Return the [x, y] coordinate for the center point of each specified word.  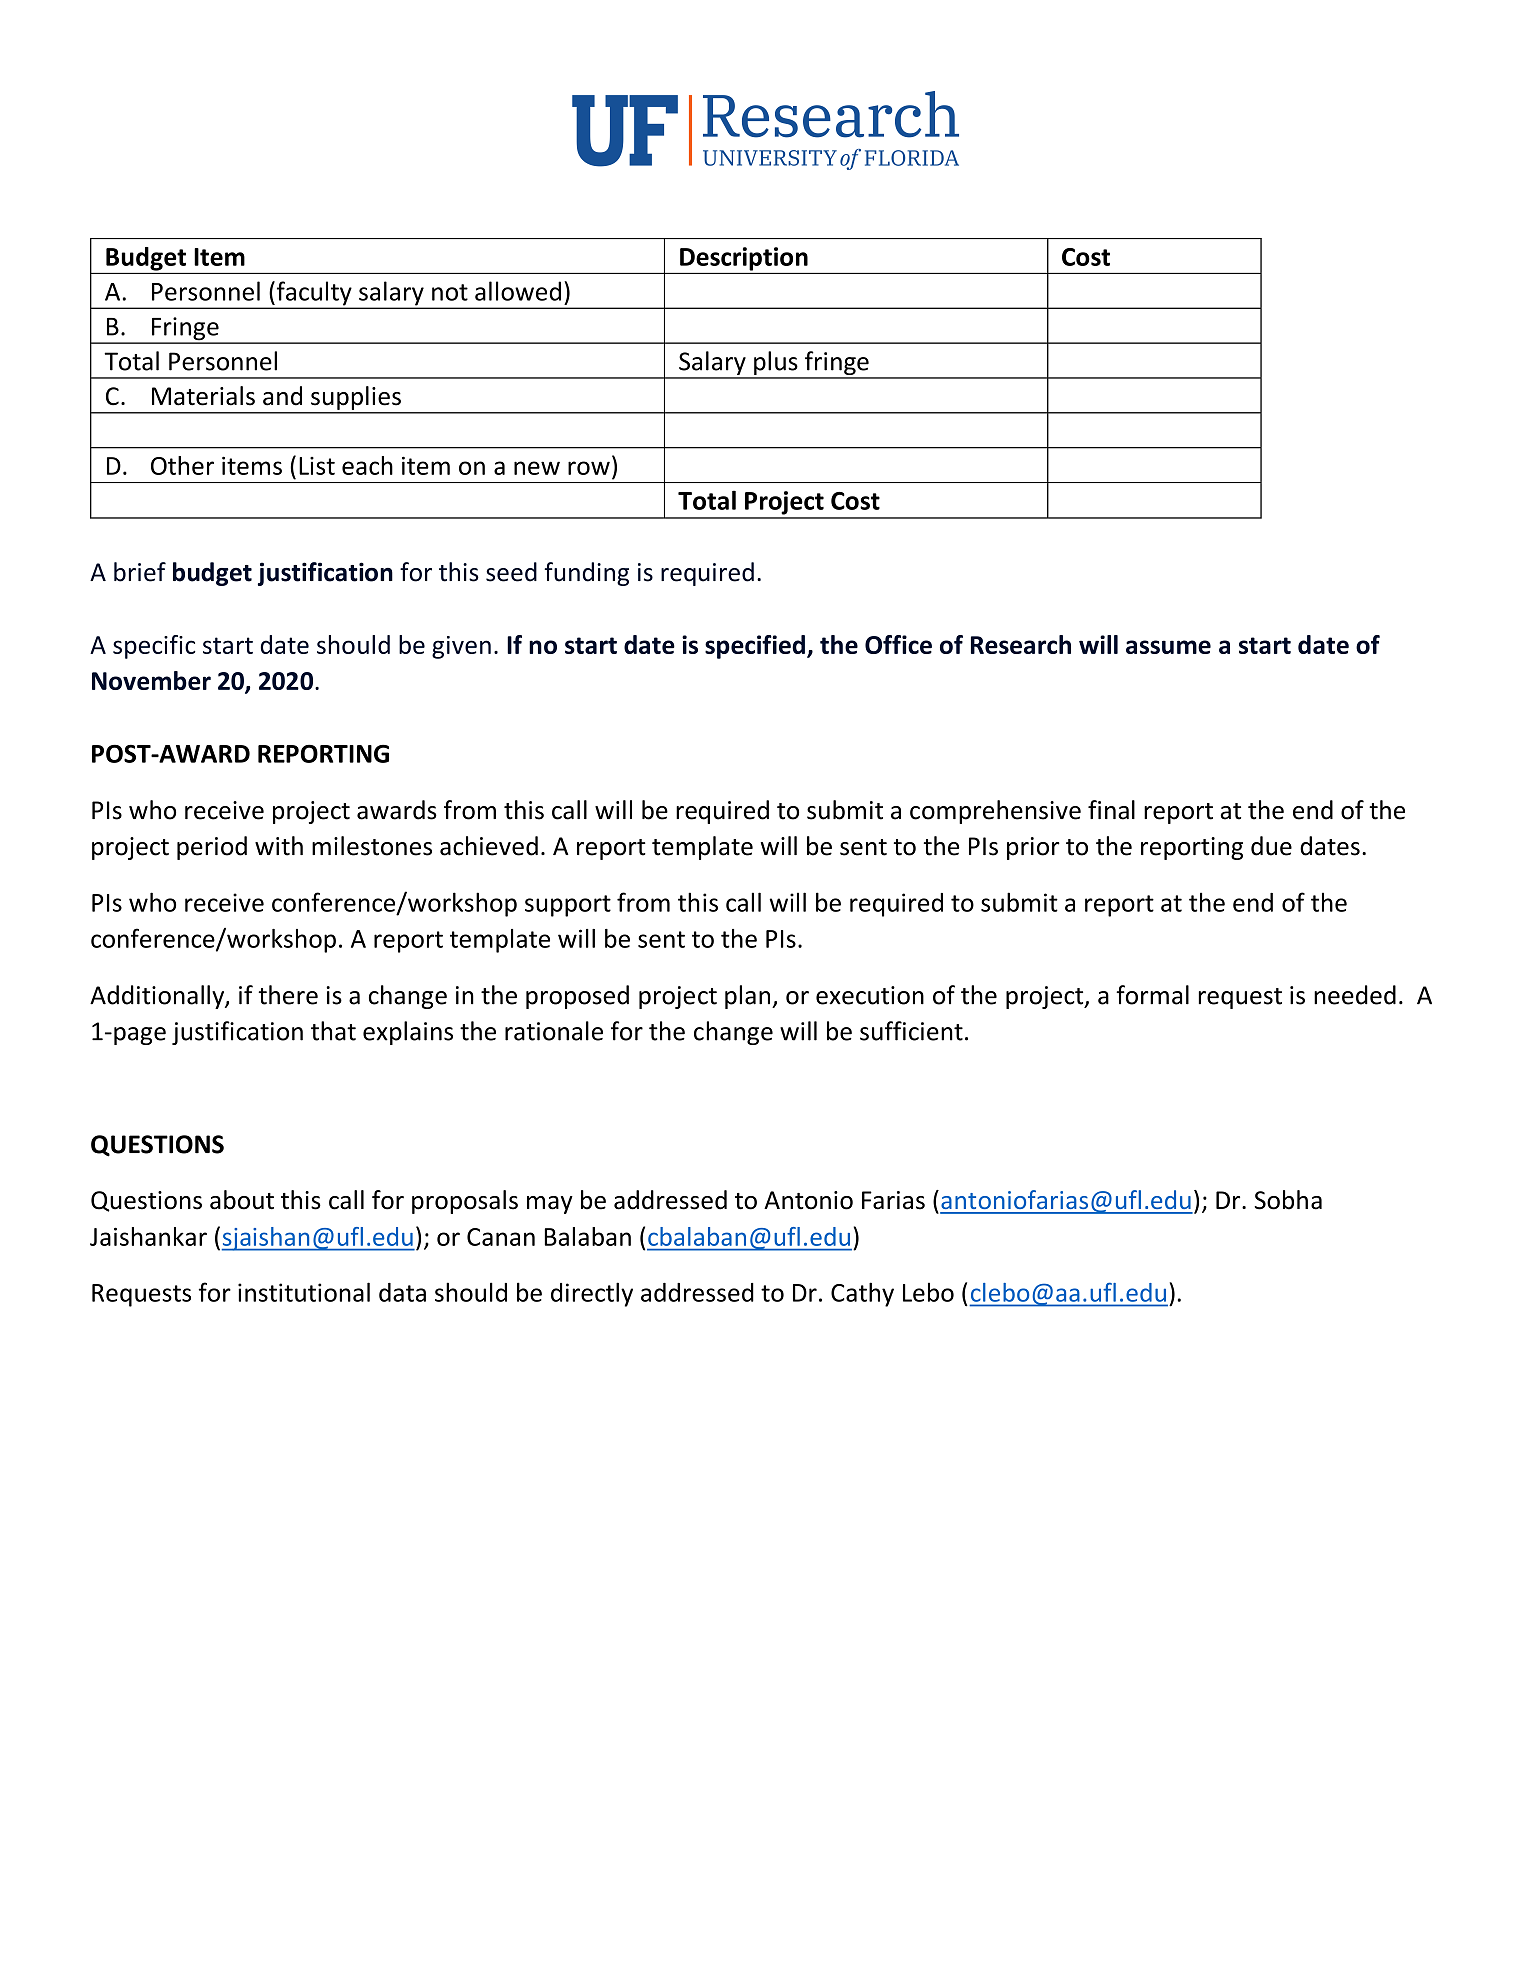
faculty [314, 294]
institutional [304, 1292]
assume [1168, 647]
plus [776, 364]
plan [749, 997]
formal [1152, 995]
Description [744, 259]
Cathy [862, 1294]
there [288, 995]
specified [755, 647]
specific [154, 647]
